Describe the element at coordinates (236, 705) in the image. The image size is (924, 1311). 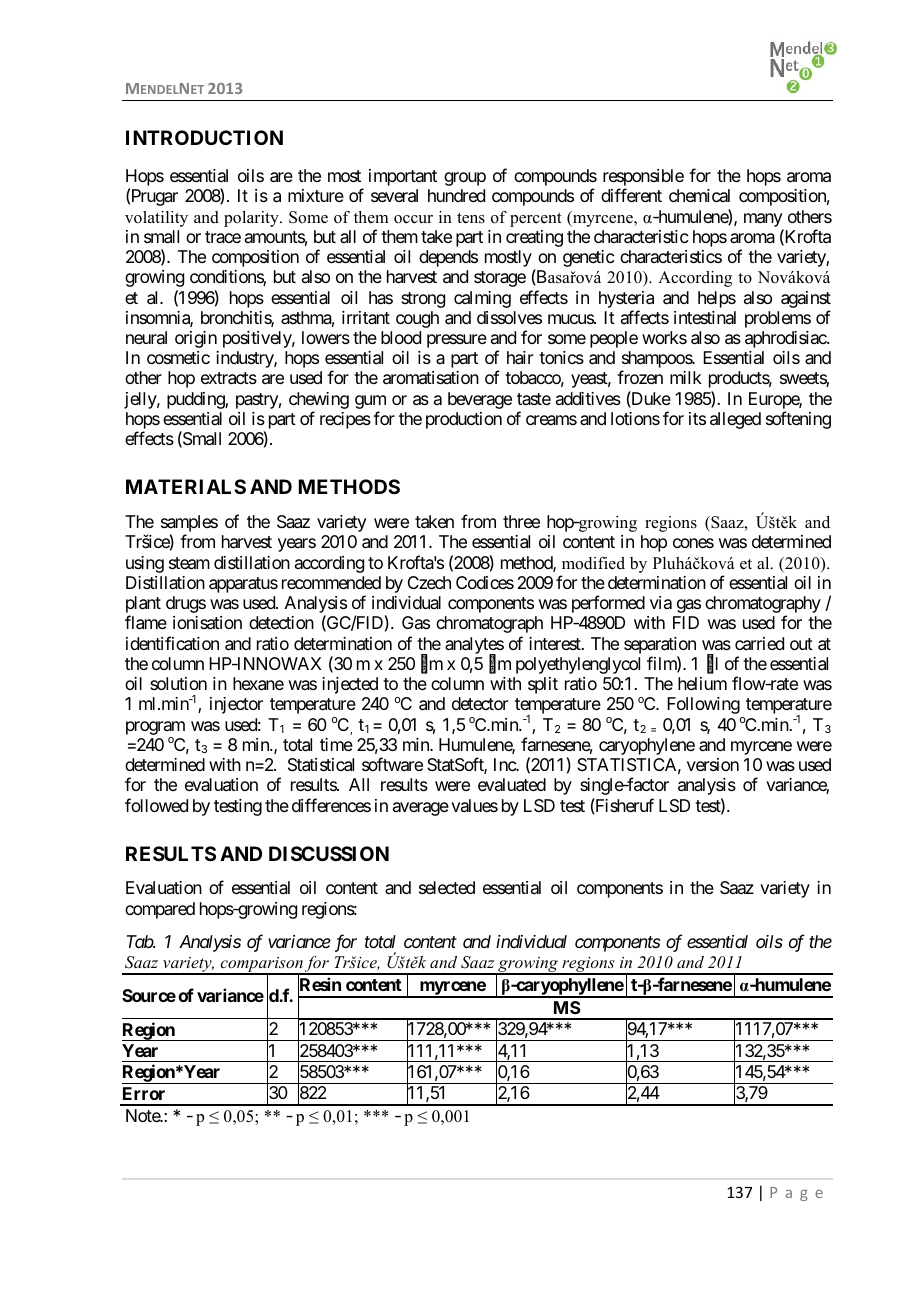
I see `injector` at that location.
